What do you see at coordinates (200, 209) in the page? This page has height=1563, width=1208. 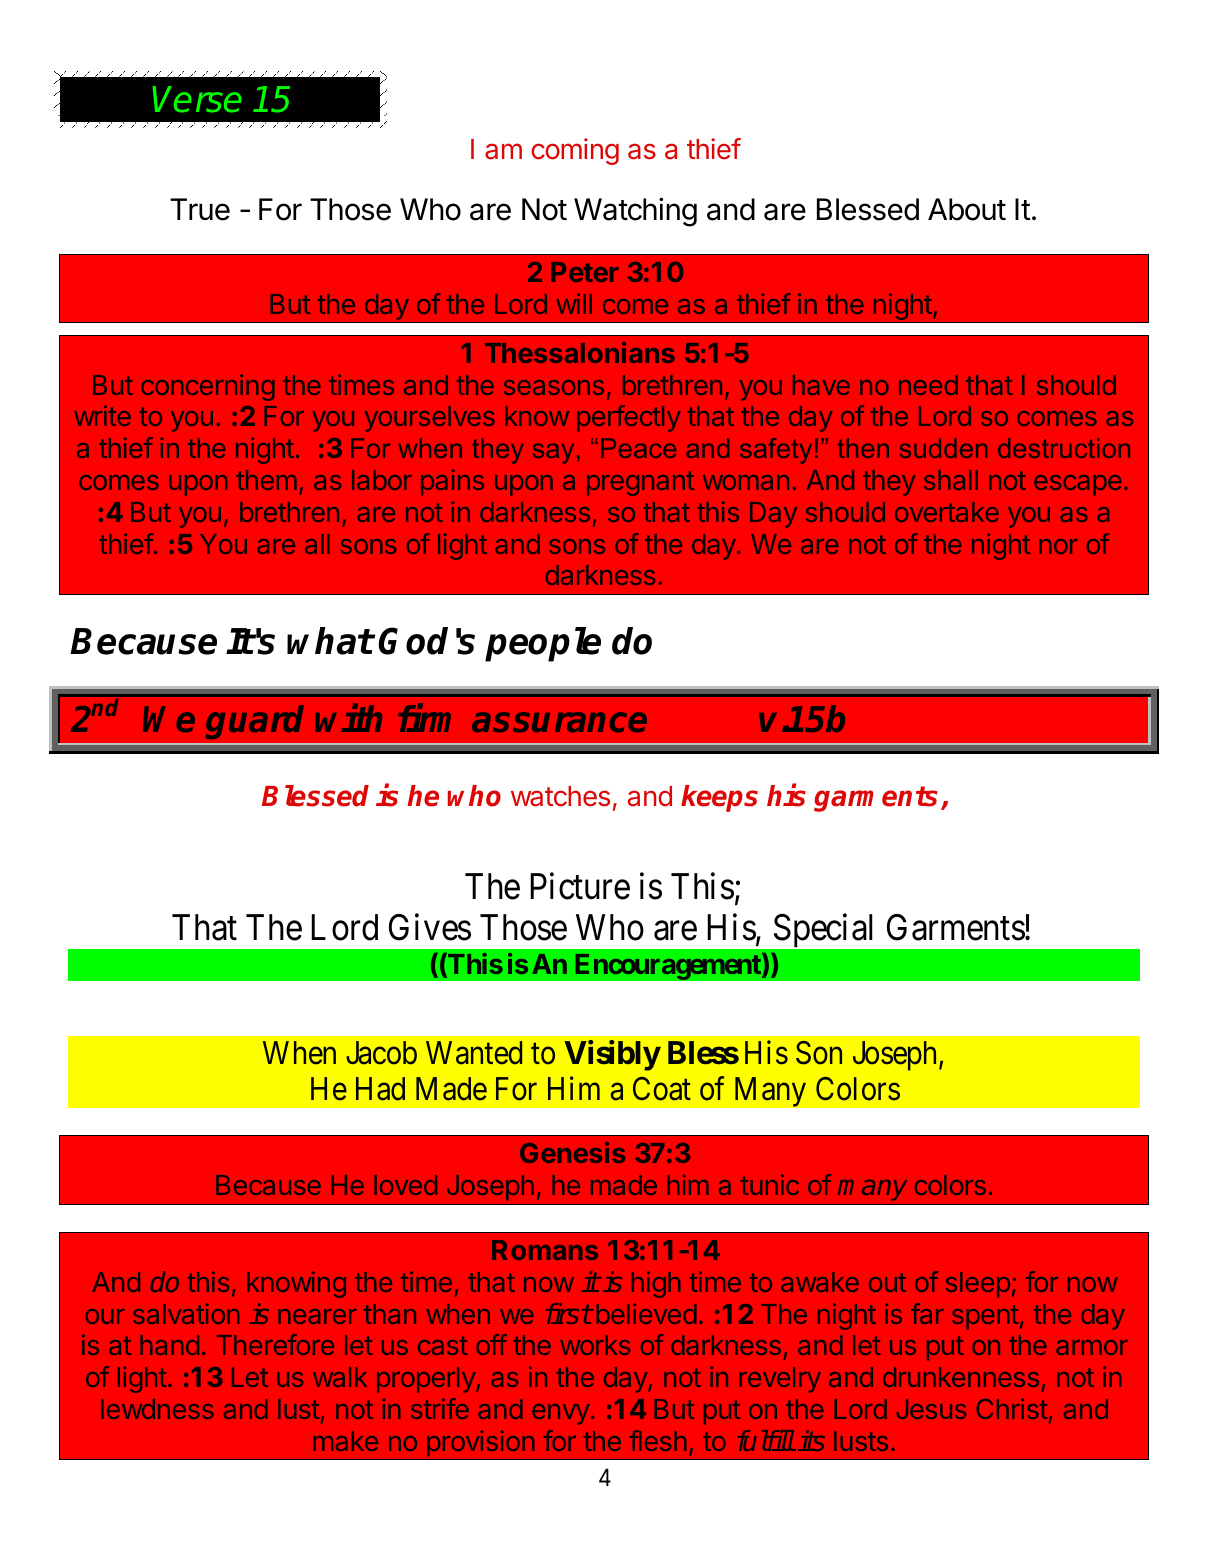 I see `True` at bounding box center [200, 209].
